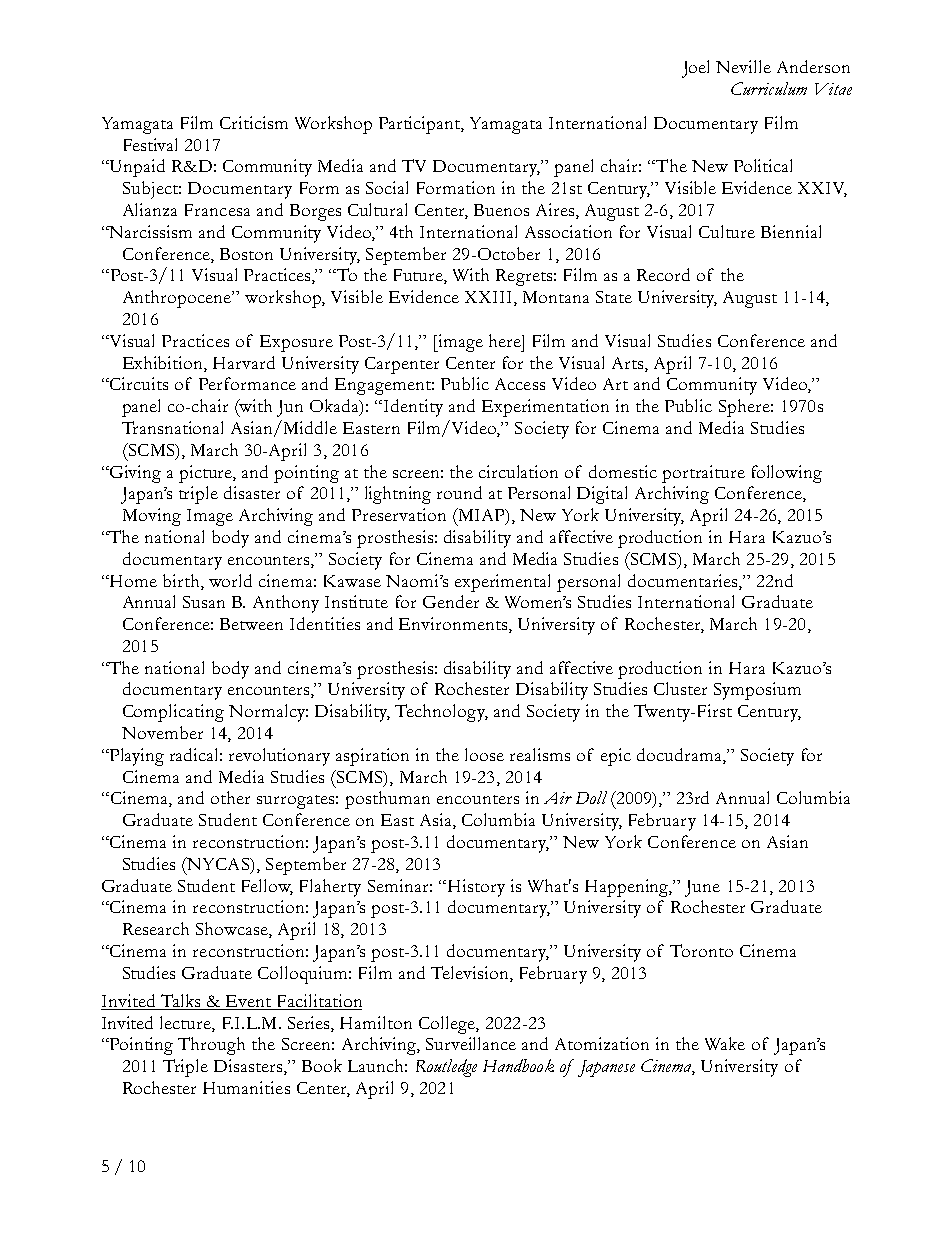 This screenshot has height=1233, width=952. What do you see at coordinates (230, 580) in the screenshot?
I see `world` at bounding box center [230, 580].
